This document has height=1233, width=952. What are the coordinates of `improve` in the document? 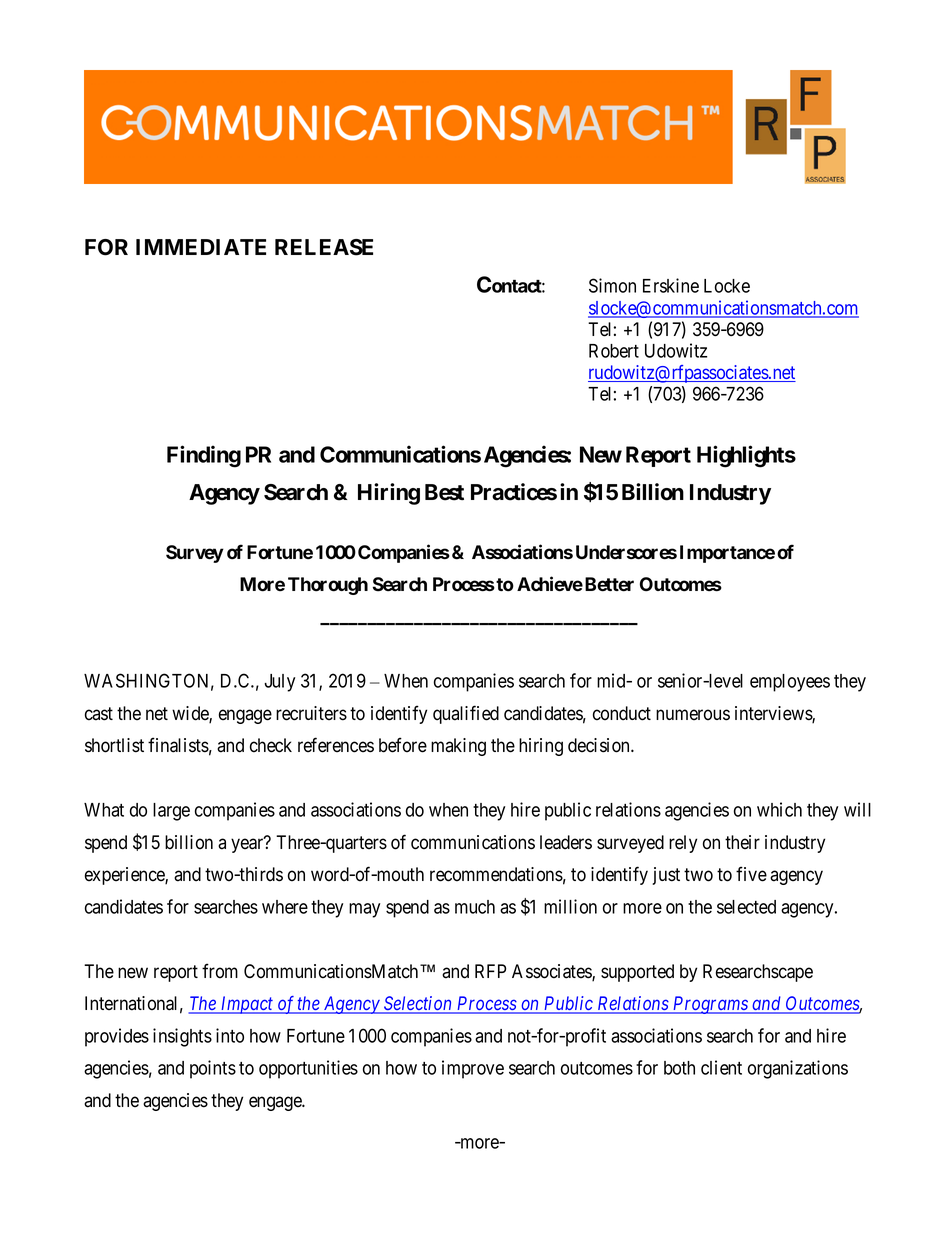 It's located at (473, 1069).
